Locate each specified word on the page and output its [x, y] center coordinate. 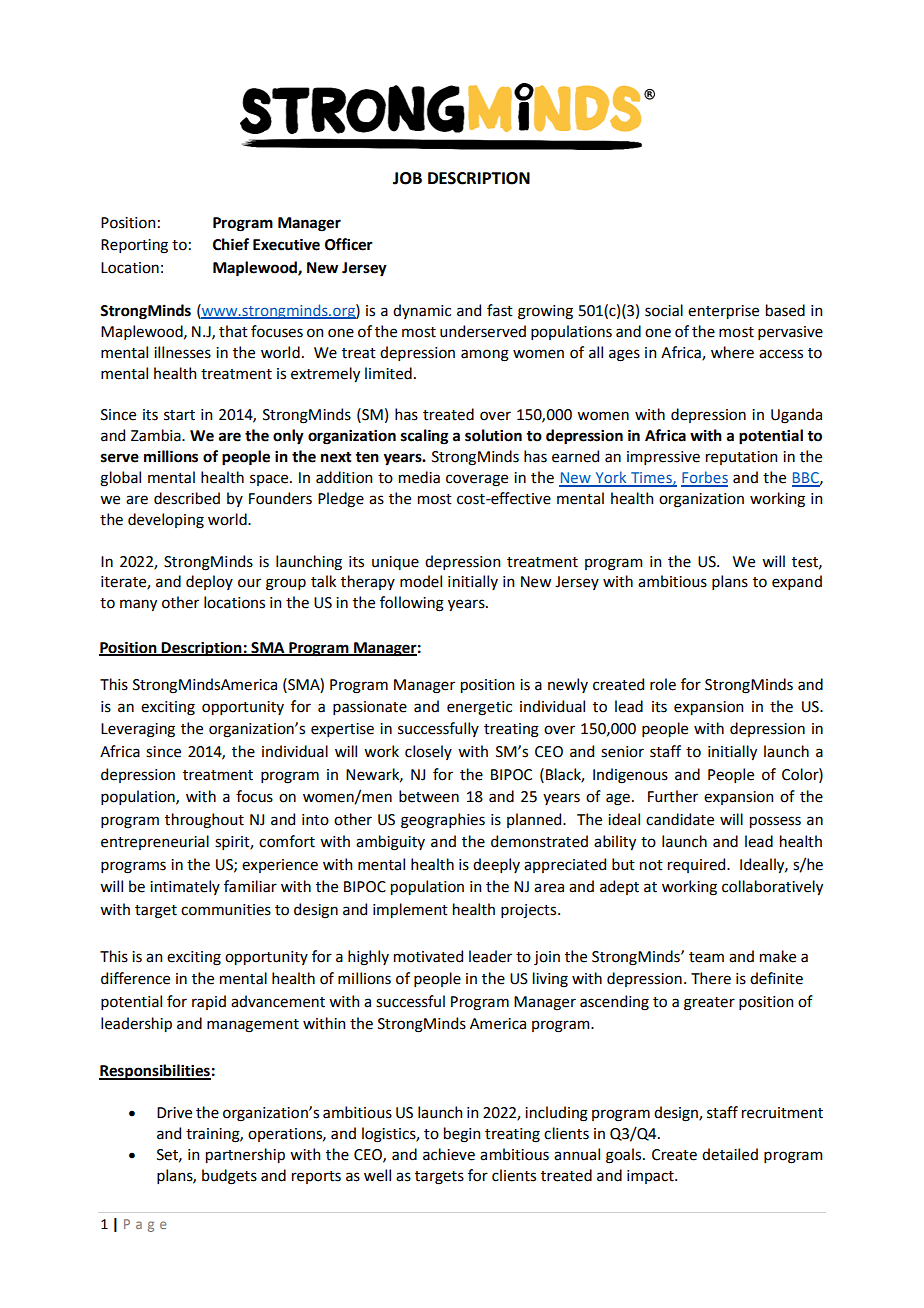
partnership [245, 1155]
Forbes [704, 478]
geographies [443, 821]
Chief [231, 244]
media [419, 477]
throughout [204, 821]
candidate [680, 819]
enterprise [723, 312]
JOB [407, 178]
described [187, 498]
